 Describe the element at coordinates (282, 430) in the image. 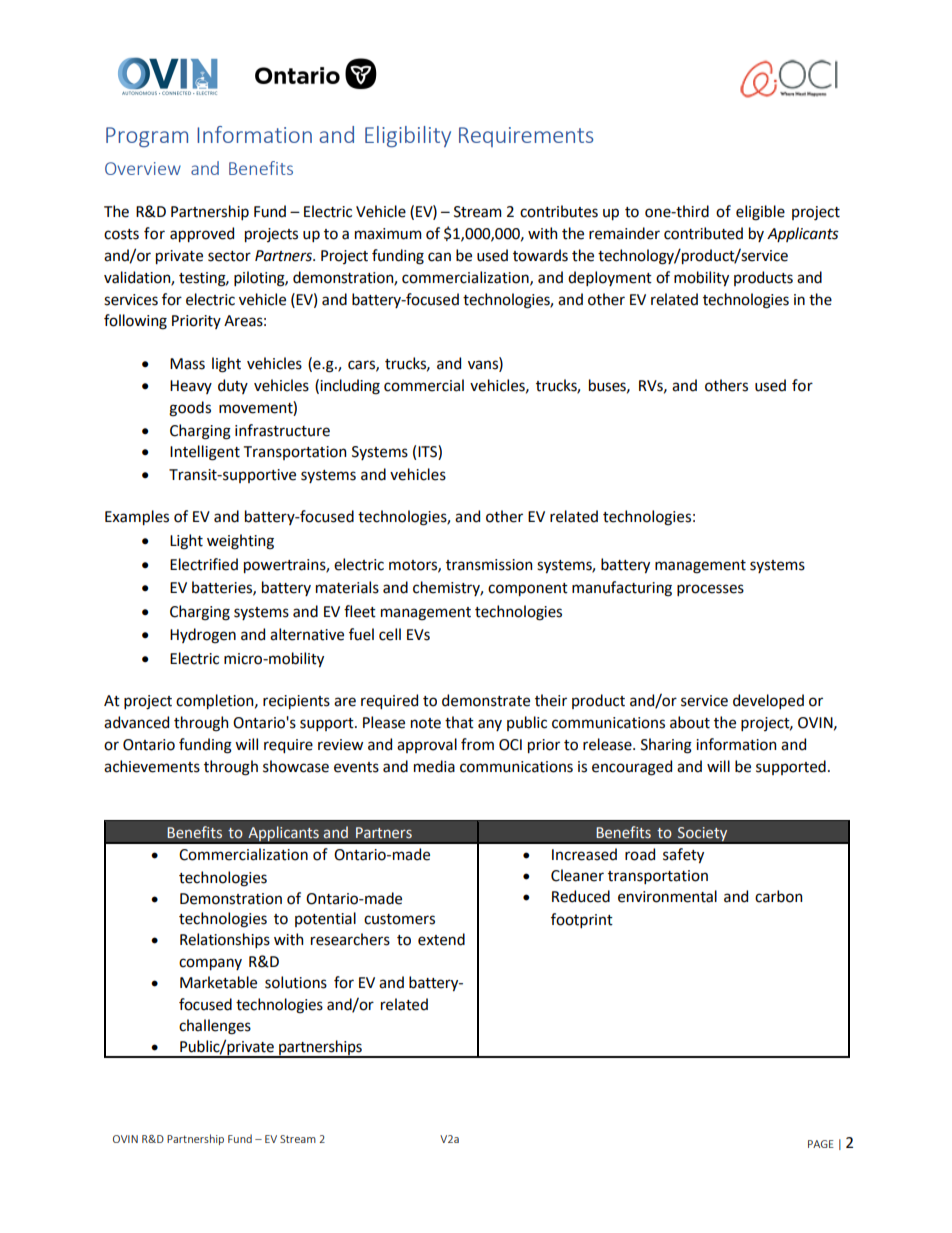

I see `infrastructure` at that location.
